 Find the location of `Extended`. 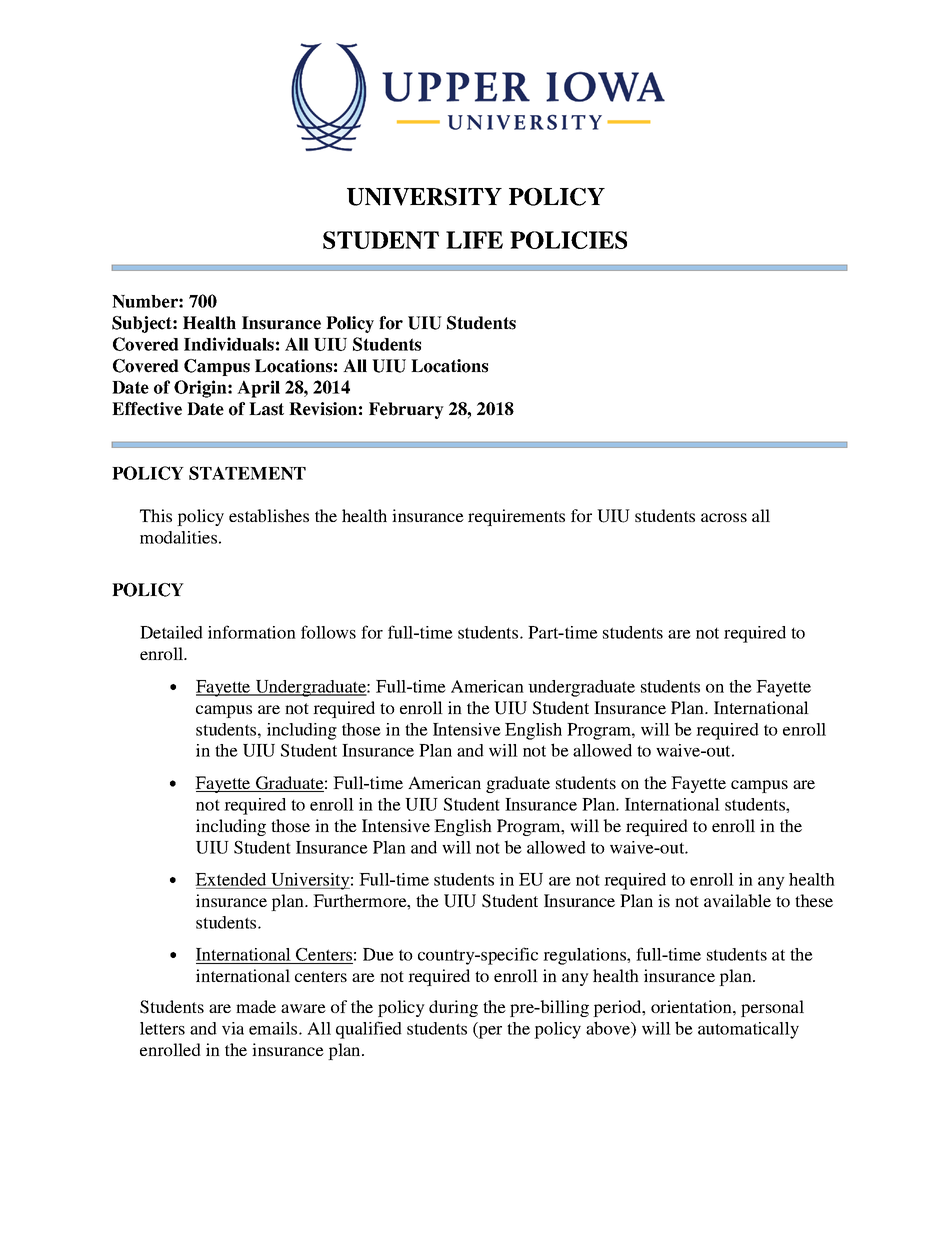

Extended is located at coordinates (230, 879).
